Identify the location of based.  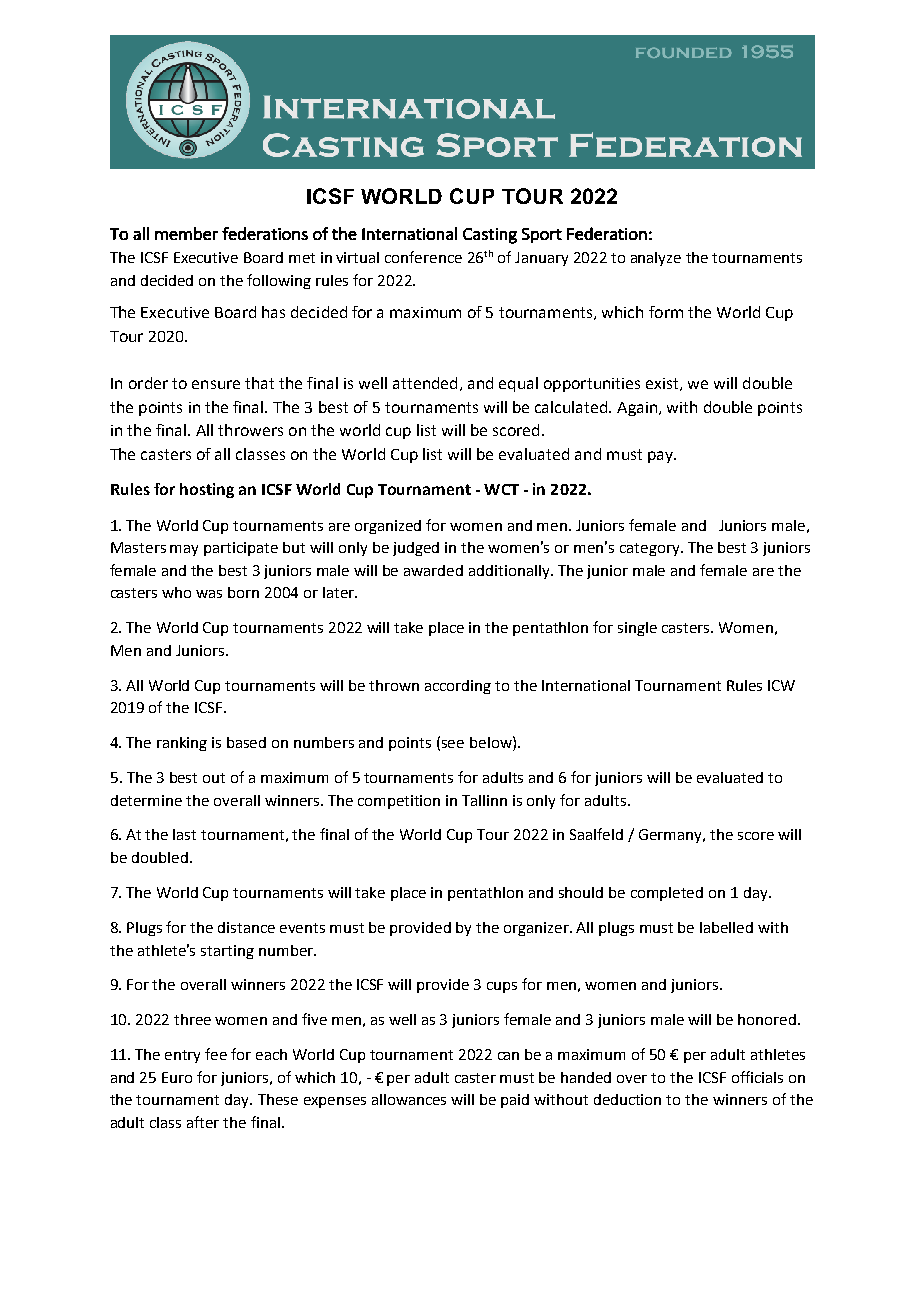
(246, 742).
